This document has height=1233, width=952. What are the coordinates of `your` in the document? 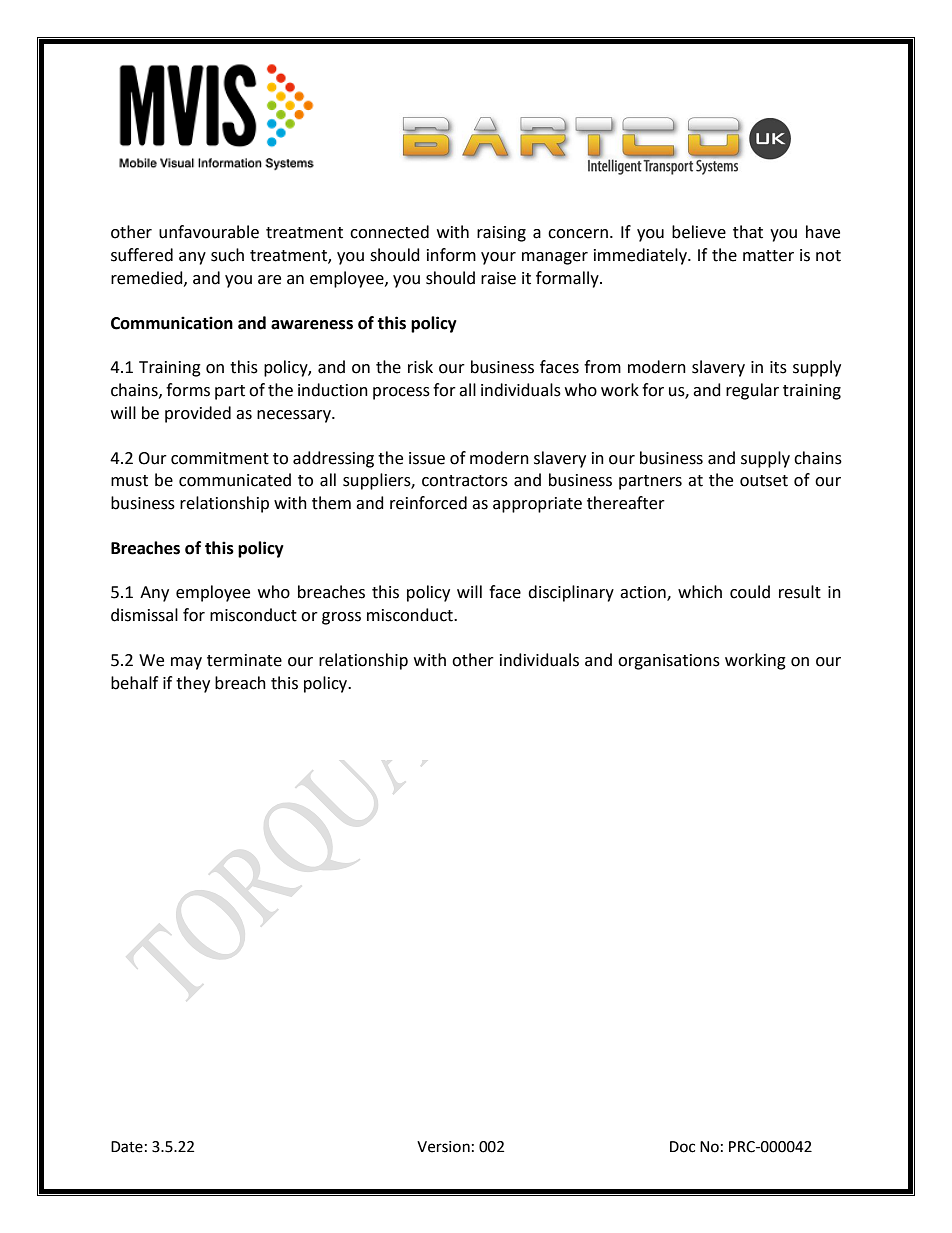 It's located at (498, 258).
